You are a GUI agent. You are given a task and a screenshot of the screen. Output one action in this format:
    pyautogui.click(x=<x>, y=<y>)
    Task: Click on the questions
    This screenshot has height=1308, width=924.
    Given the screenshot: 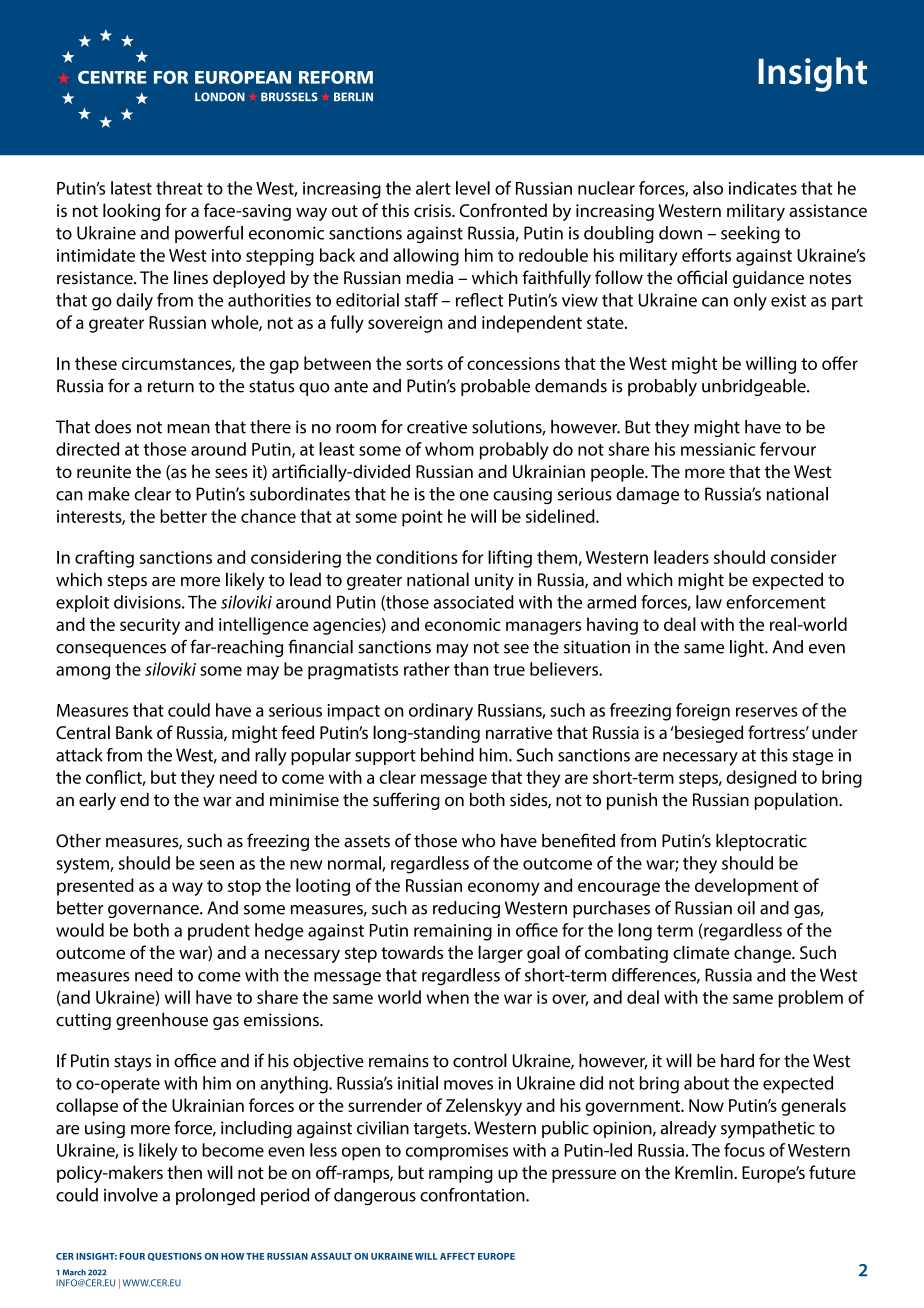 What is the action you would take?
    pyautogui.click(x=175, y=1257)
